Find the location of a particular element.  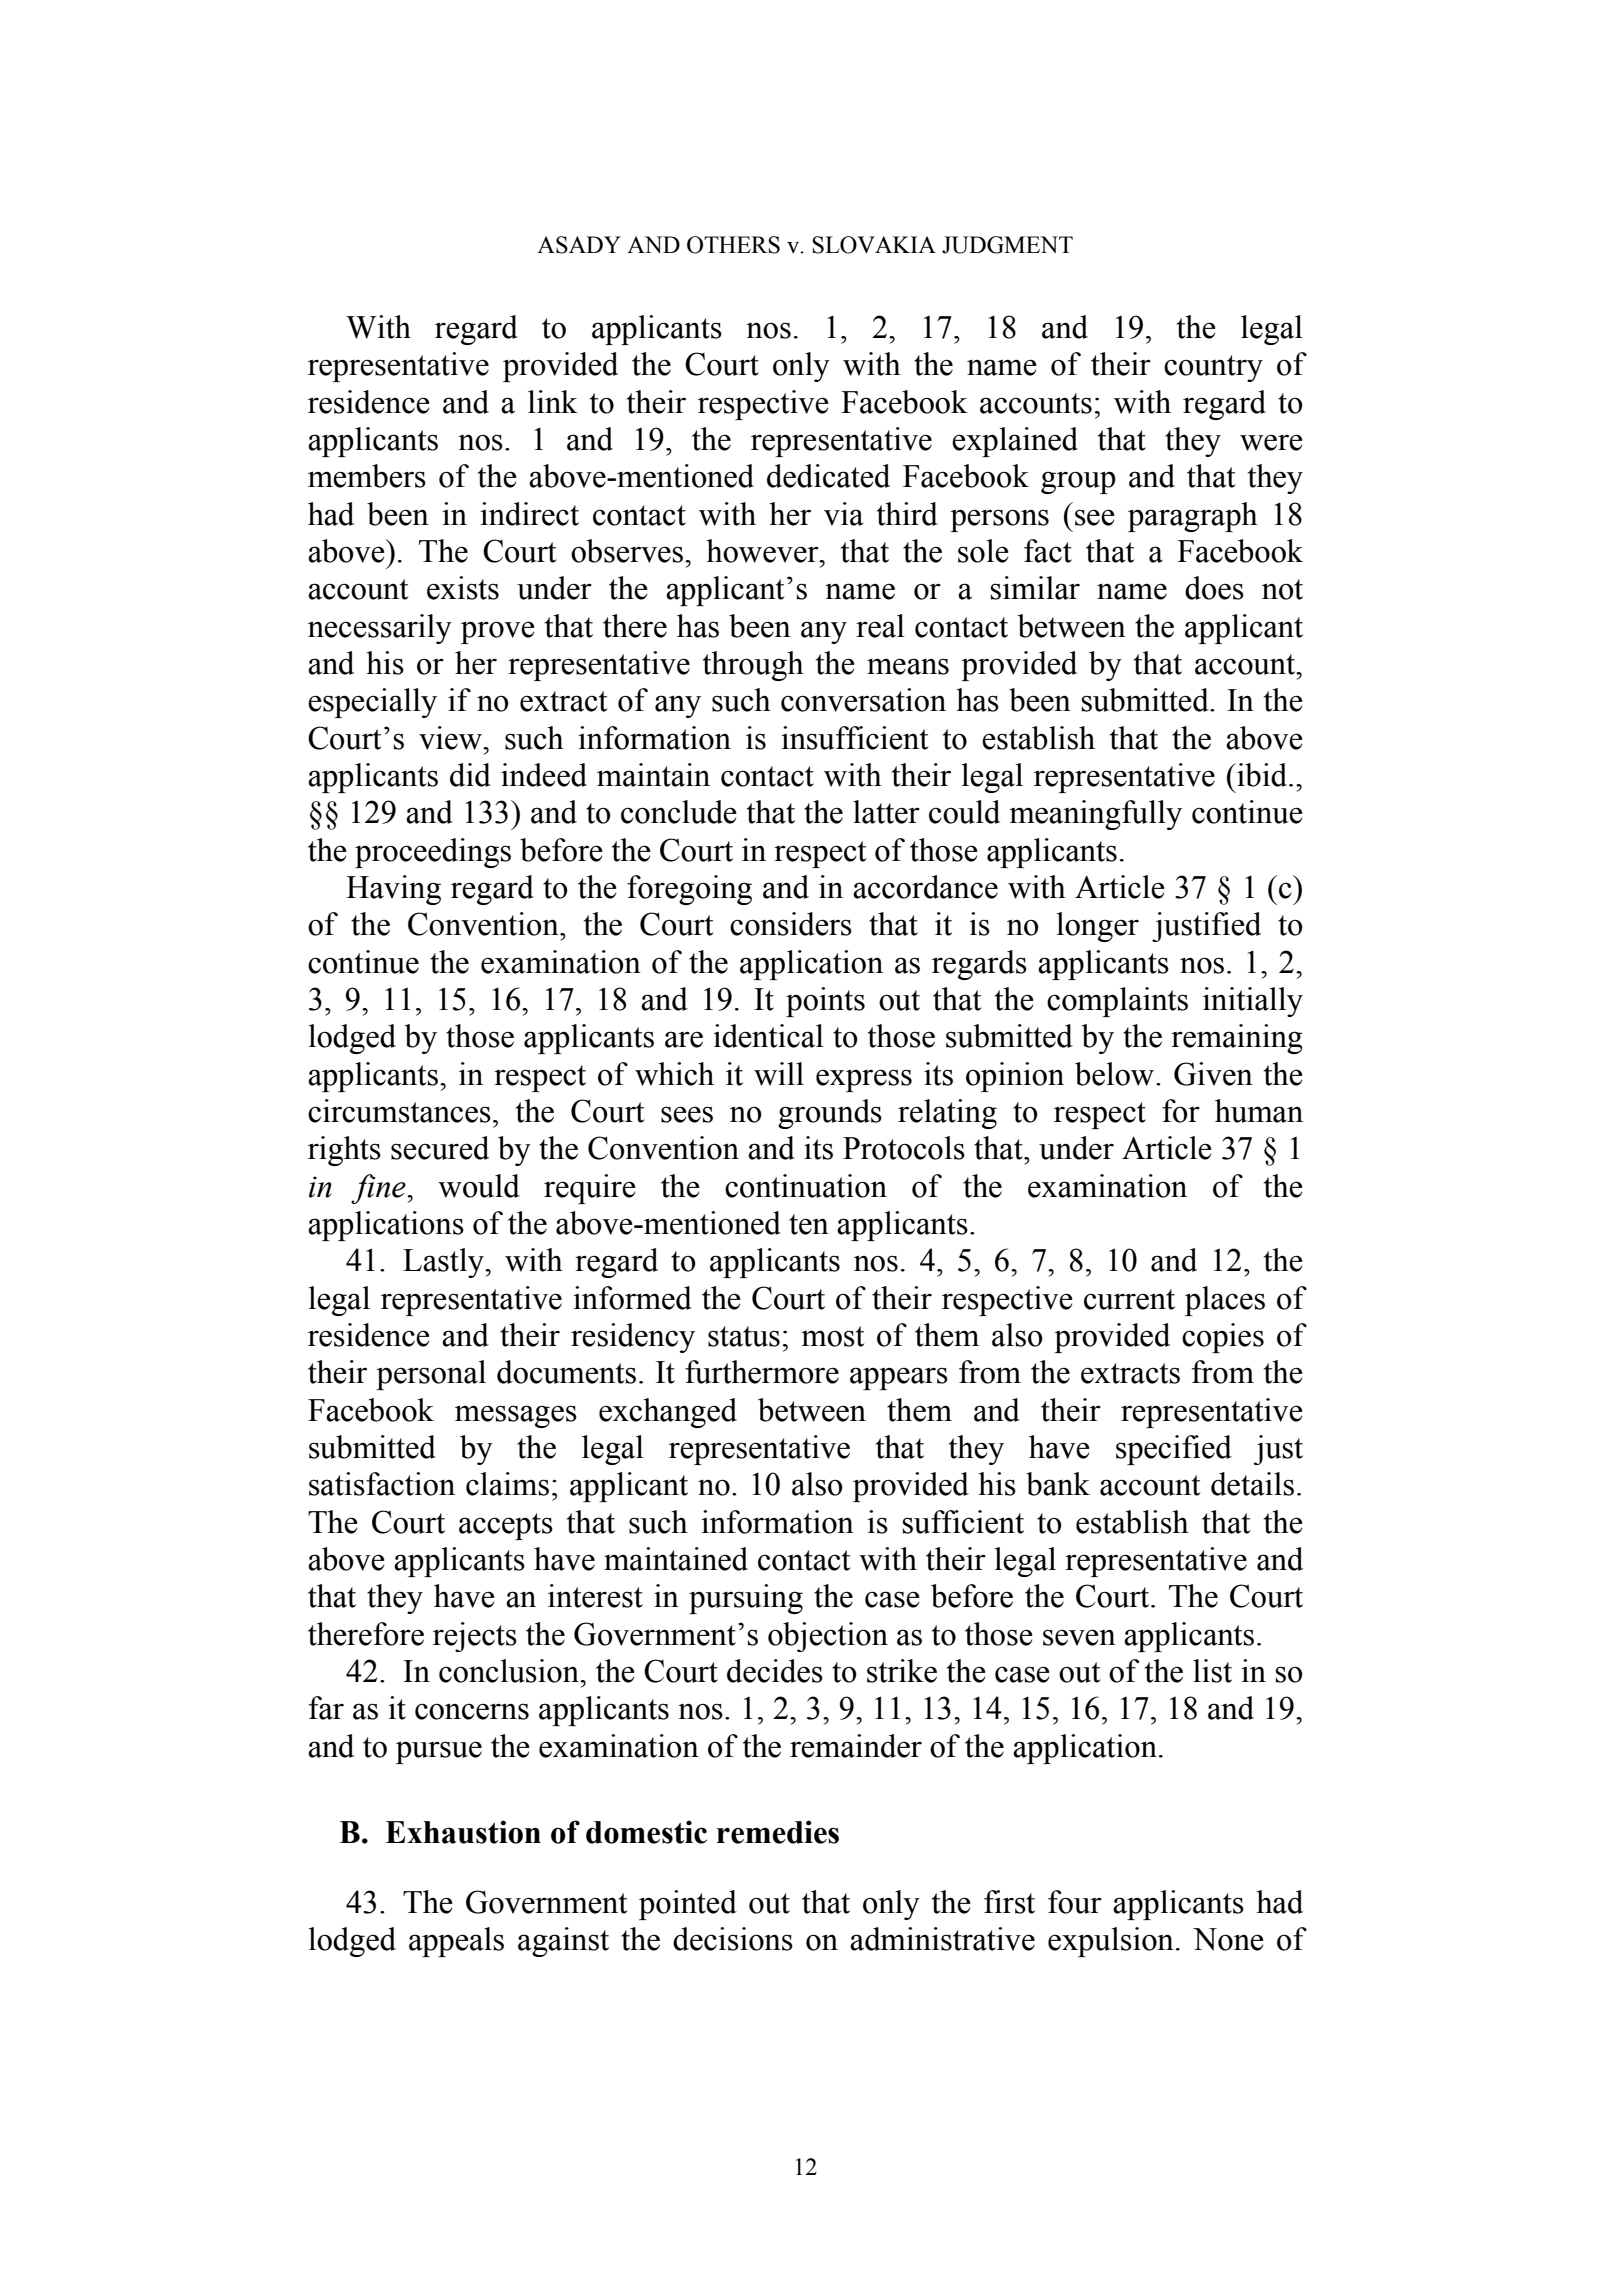

appeals is located at coordinates (456, 1942).
